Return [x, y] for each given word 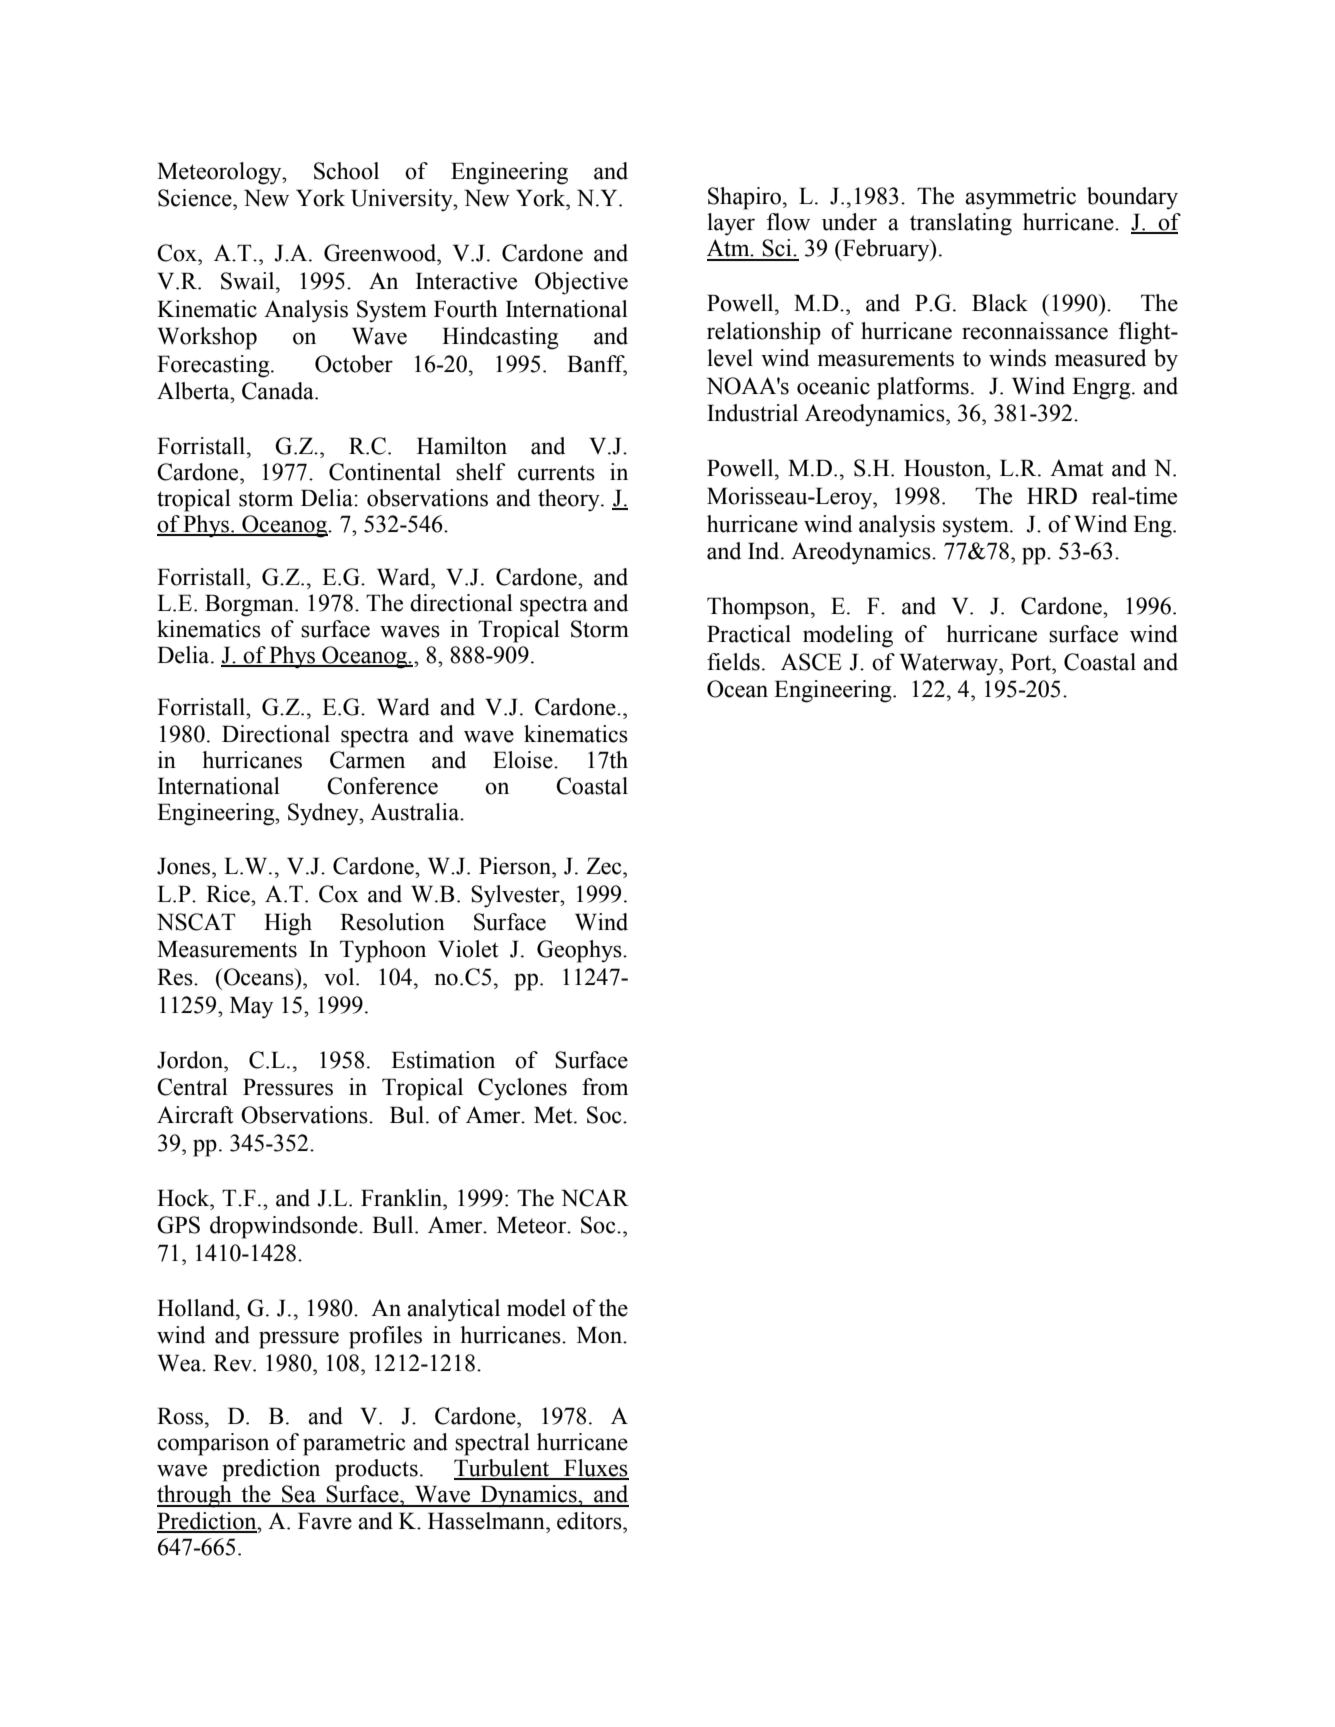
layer [731, 224]
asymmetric [1020, 198]
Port [1032, 662]
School [346, 171]
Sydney [324, 814]
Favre [325, 1521]
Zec [605, 866]
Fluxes [595, 1469]
